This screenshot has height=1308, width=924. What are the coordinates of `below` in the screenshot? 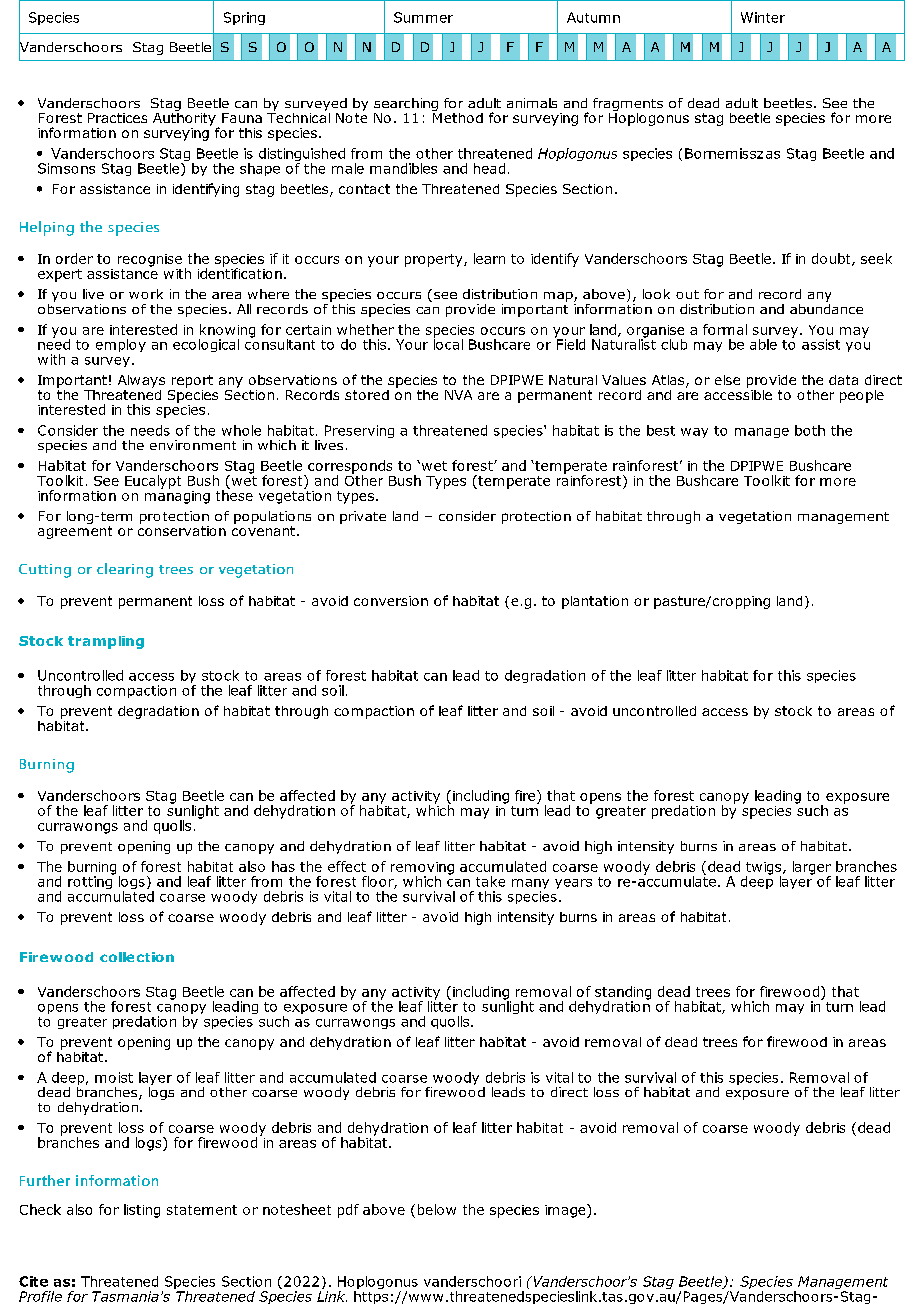 It's located at (437, 1209).
